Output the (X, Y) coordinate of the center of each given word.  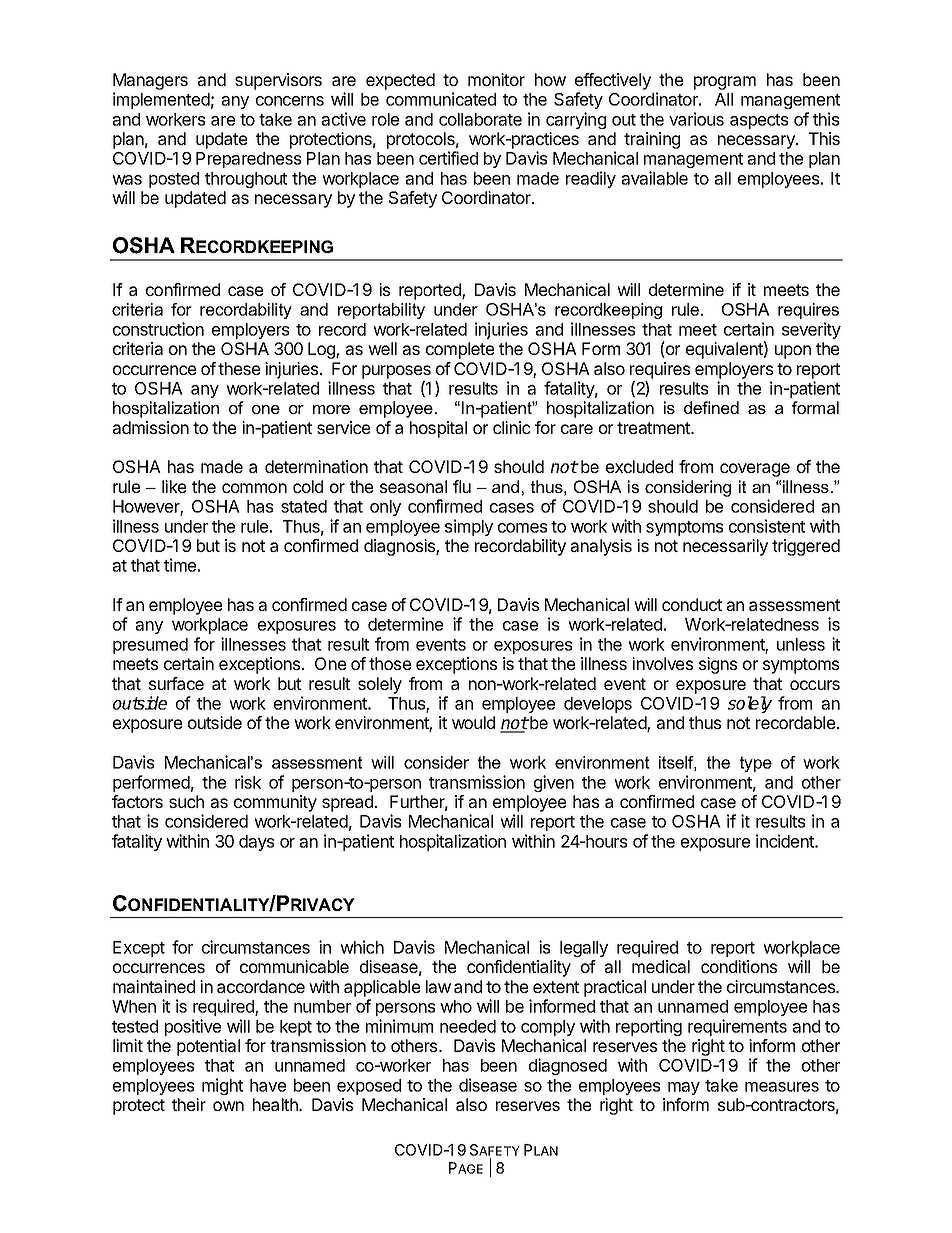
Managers (150, 81)
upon (793, 352)
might (222, 1086)
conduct (692, 604)
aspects (759, 121)
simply (469, 527)
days (256, 843)
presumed (150, 646)
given (554, 783)
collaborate (480, 119)
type (756, 764)
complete (460, 350)
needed (468, 1026)
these (239, 368)
